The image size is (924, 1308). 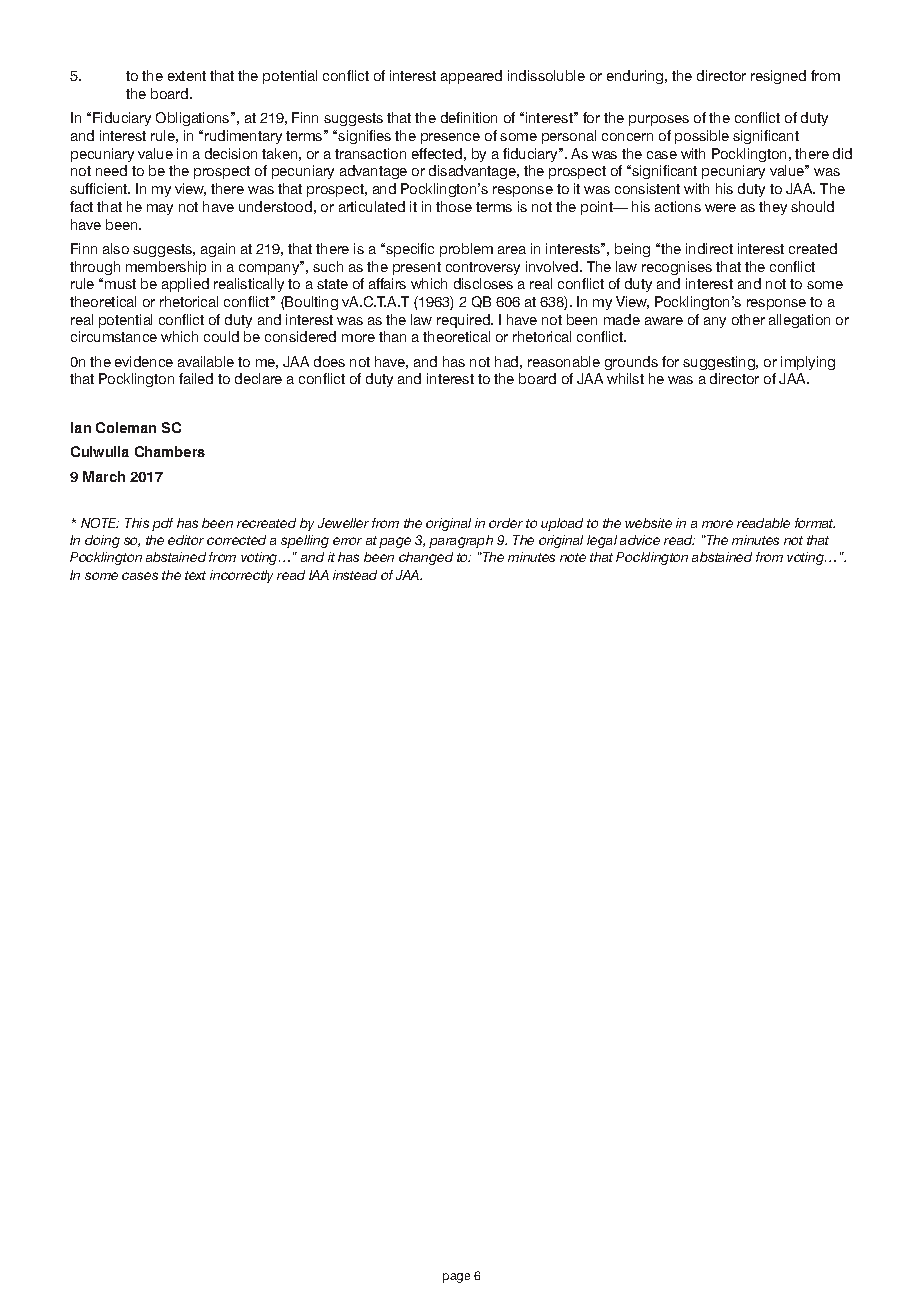 I want to click on advice, so click(x=640, y=540).
